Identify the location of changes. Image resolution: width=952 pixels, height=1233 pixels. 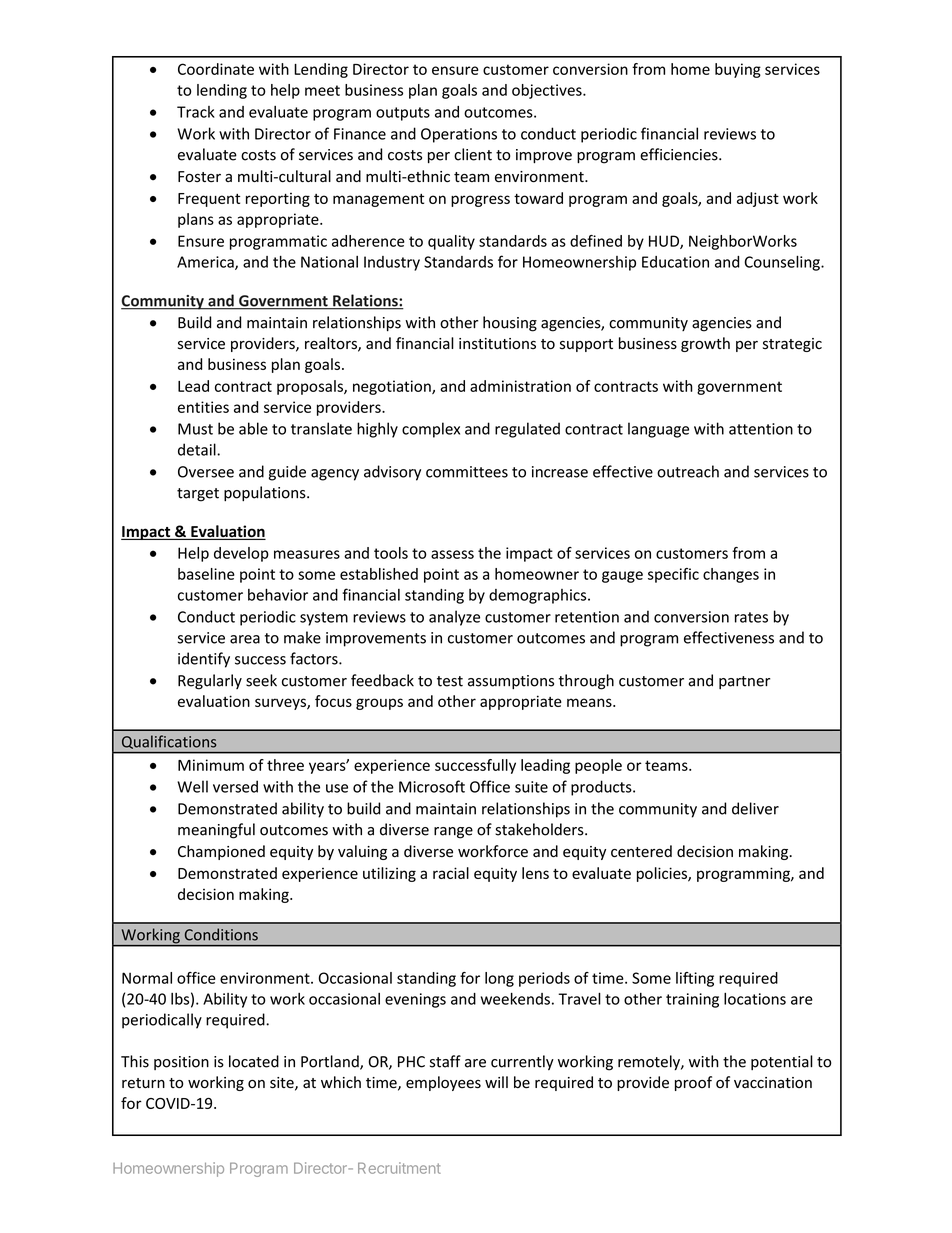
(731, 575).
